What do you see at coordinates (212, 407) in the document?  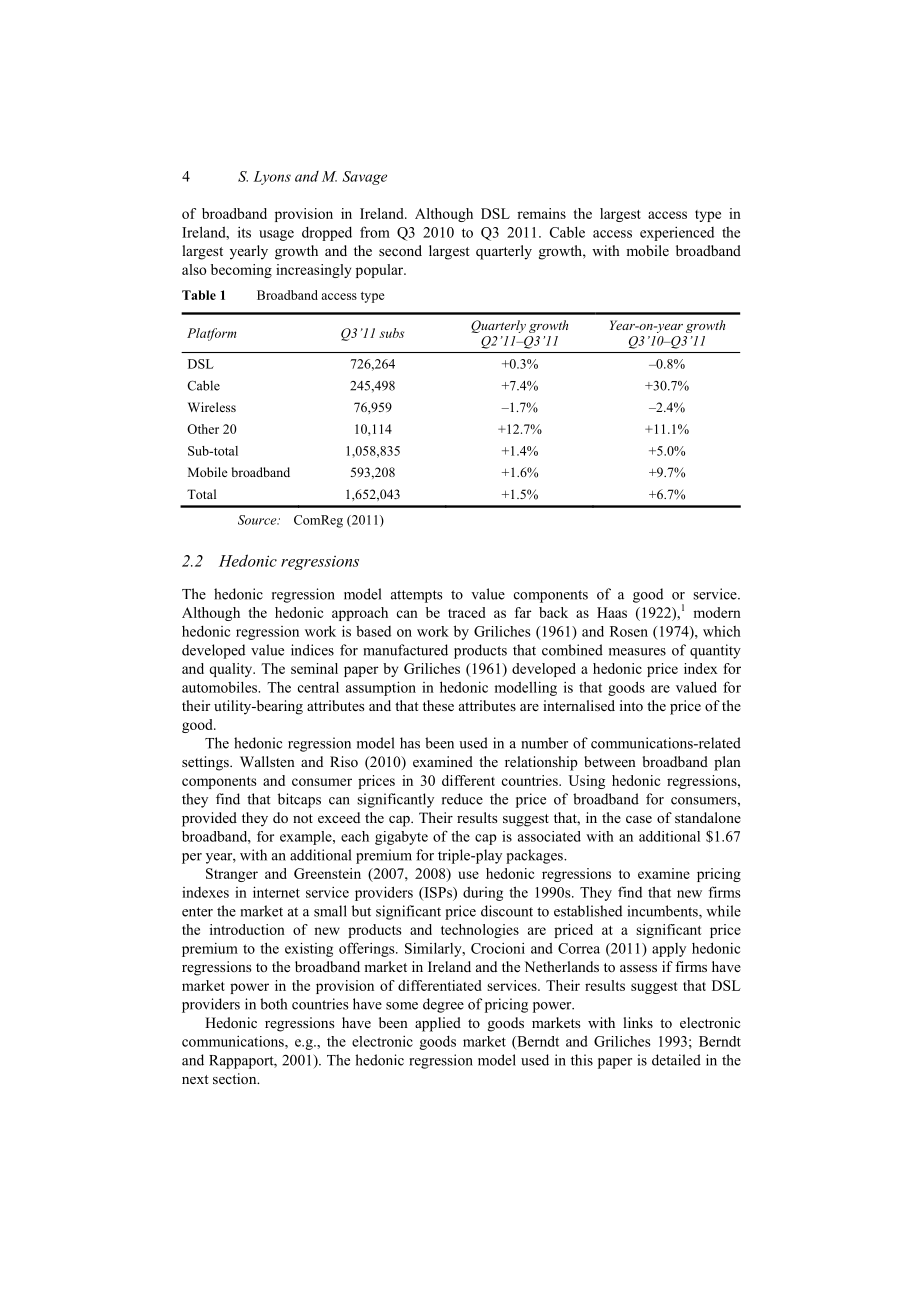 I see `Wireless` at bounding box center [212, 407].
